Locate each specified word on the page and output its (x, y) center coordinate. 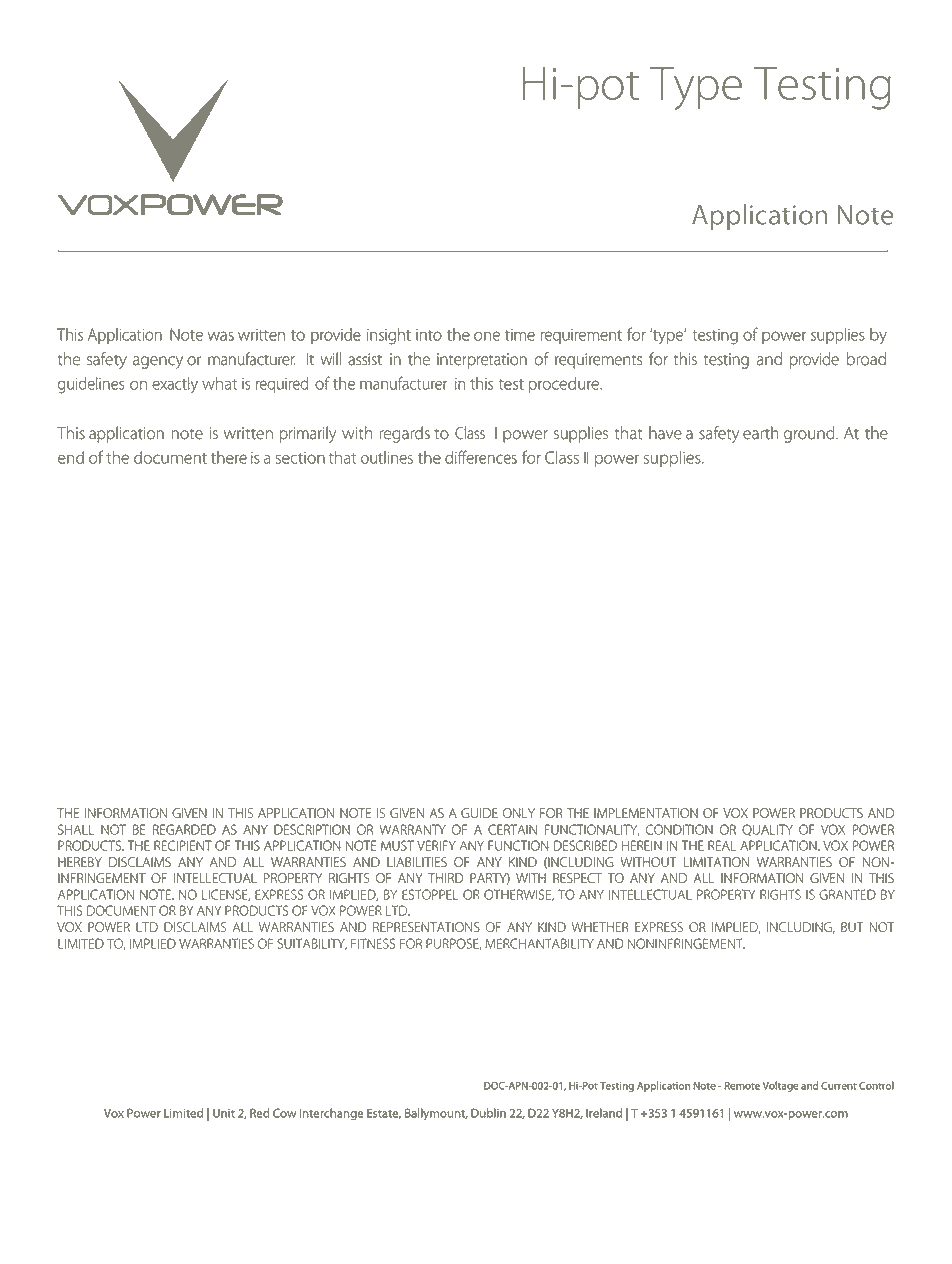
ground (810, 434)
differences (481, 457)
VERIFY (436, 845)
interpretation (482, 361)
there (229, 457)
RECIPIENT (183, 845)
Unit (224, 1113)
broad (866, 359)
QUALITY (767, 830)
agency (158, 362)
